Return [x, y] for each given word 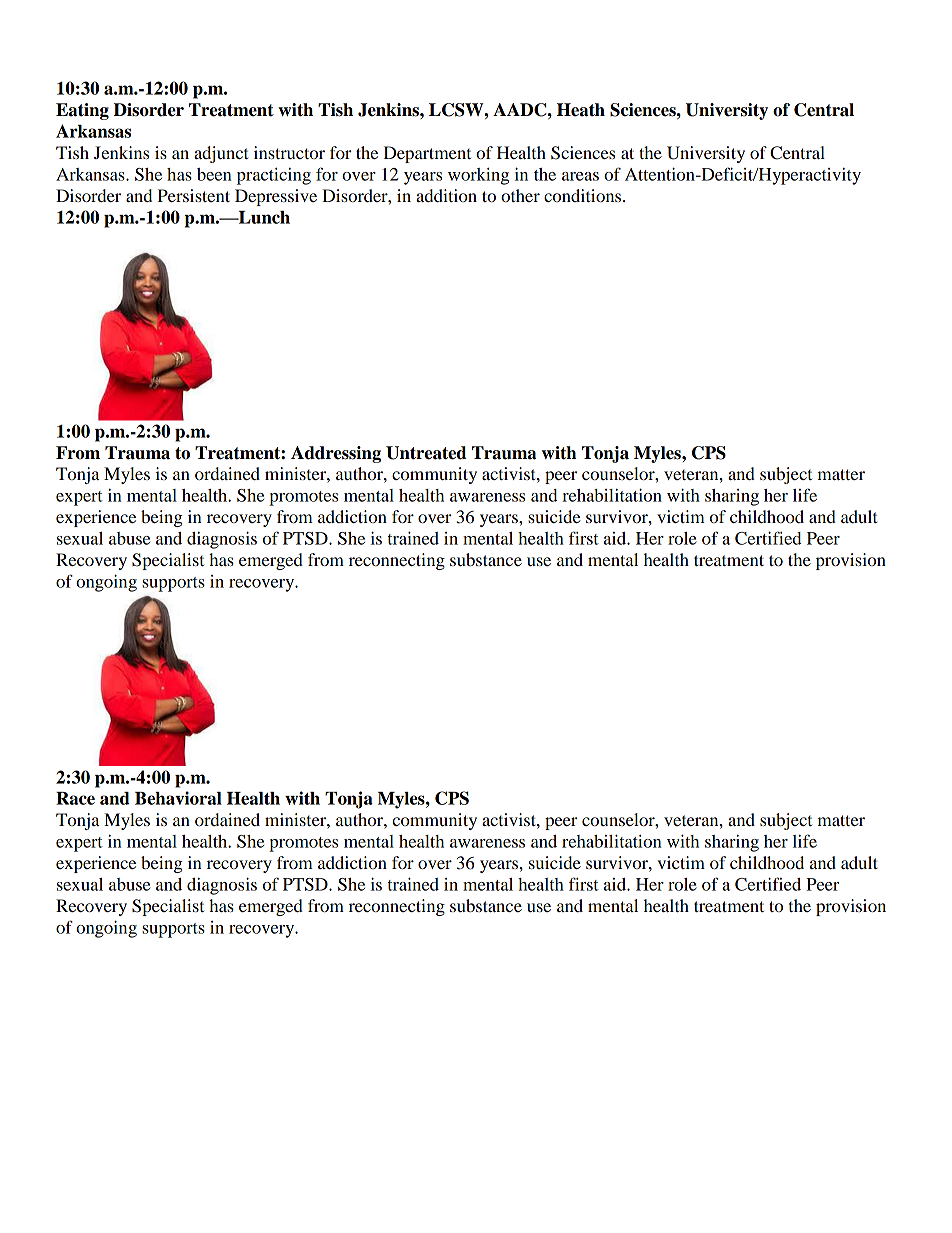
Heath [581, 110]
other [520, 195]
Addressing [336, 454]
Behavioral [178, 798]
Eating [82, 111]
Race [75, 798]
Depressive [276, 197]
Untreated [426, 453]
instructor [289, 152]
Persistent [194, 195]
